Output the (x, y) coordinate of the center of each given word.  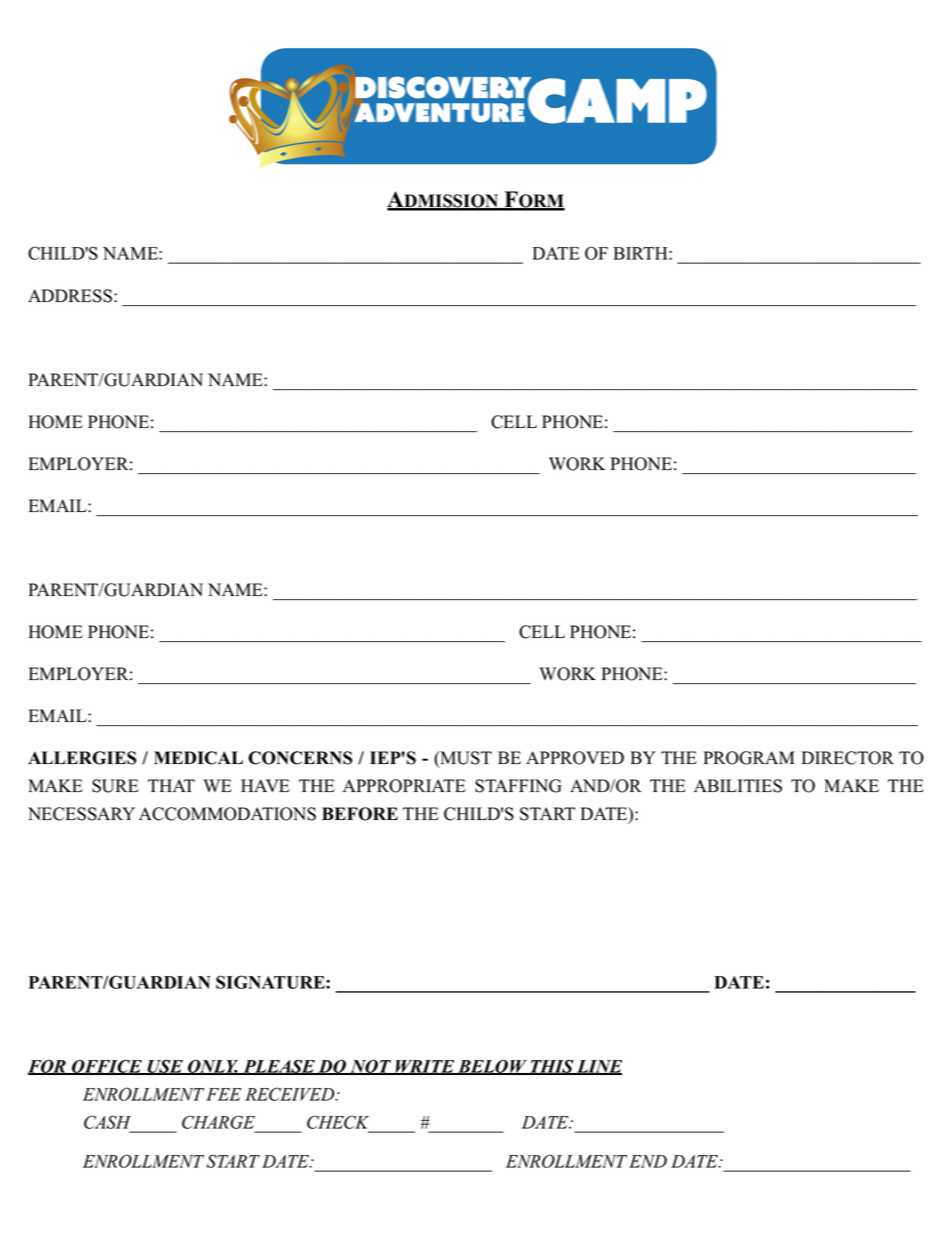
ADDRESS (71, 296)
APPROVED (575, 758)
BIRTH (641, 253)
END (648, 1161)
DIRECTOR (847, 758)
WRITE (425, 1067)
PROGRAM (749, 758)
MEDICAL (198, 758)
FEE (223, 1094)
